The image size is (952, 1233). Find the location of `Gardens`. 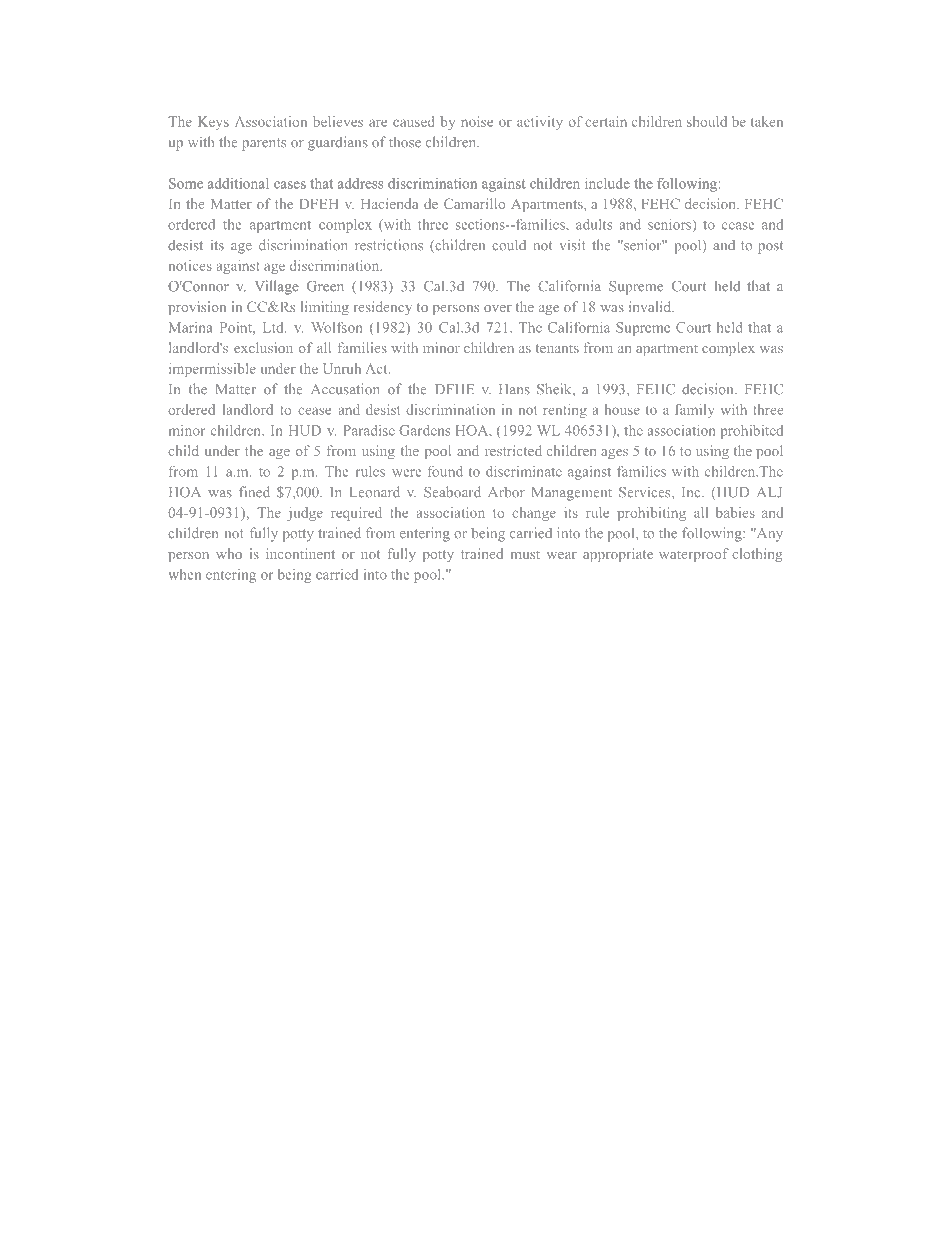

Gardens is located at coordinates (424, 430).
